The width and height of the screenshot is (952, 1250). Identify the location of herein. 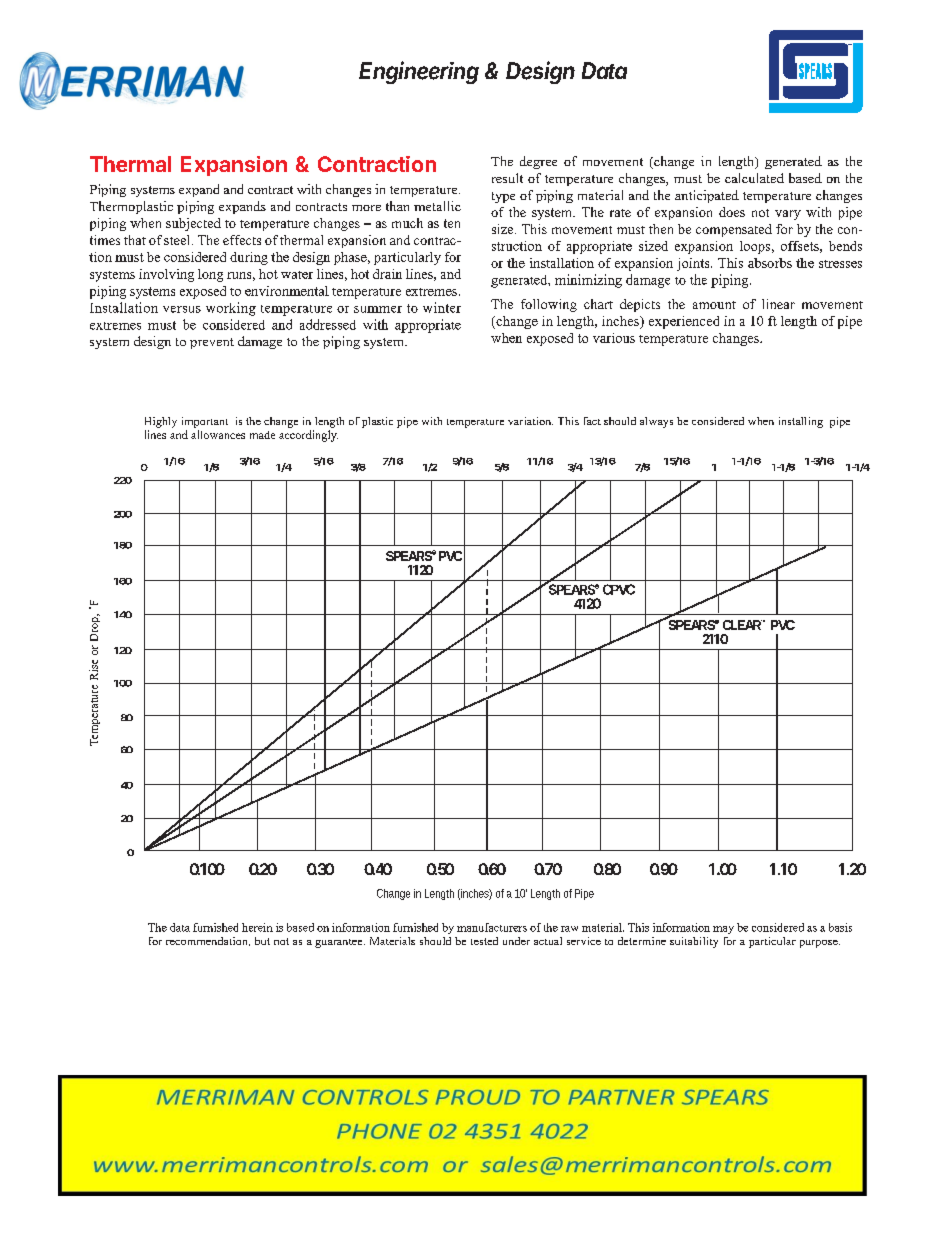
(257, 927).
